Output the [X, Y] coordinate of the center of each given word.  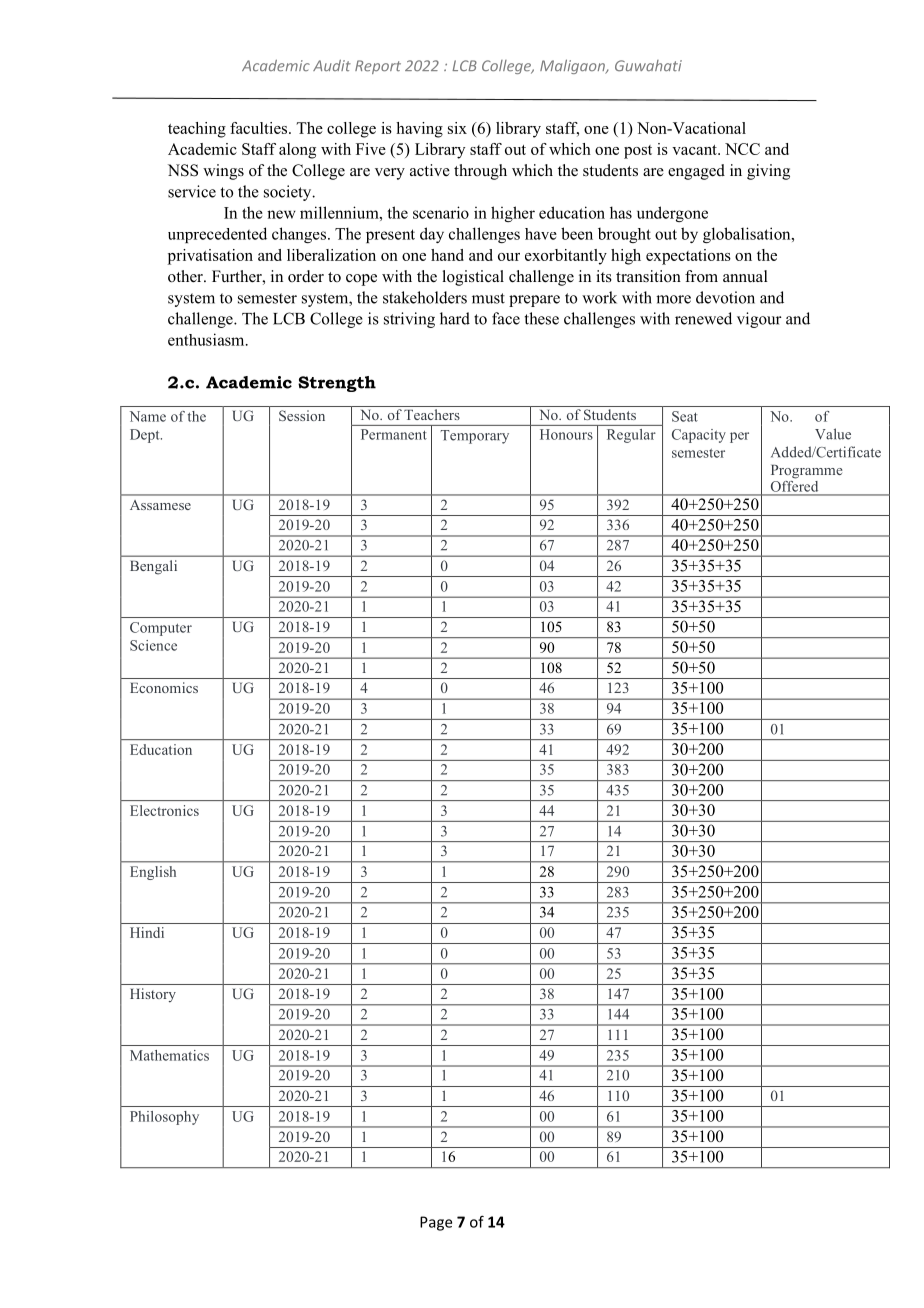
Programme [807, 472]
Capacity [699, 436]
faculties [260, 128]
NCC [742, 149]
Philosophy [164, 1118]
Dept [146, 436]
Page [436, 1223]
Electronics [164, 810]
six [457, 128]
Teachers [432, 414]
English [153, 873]
